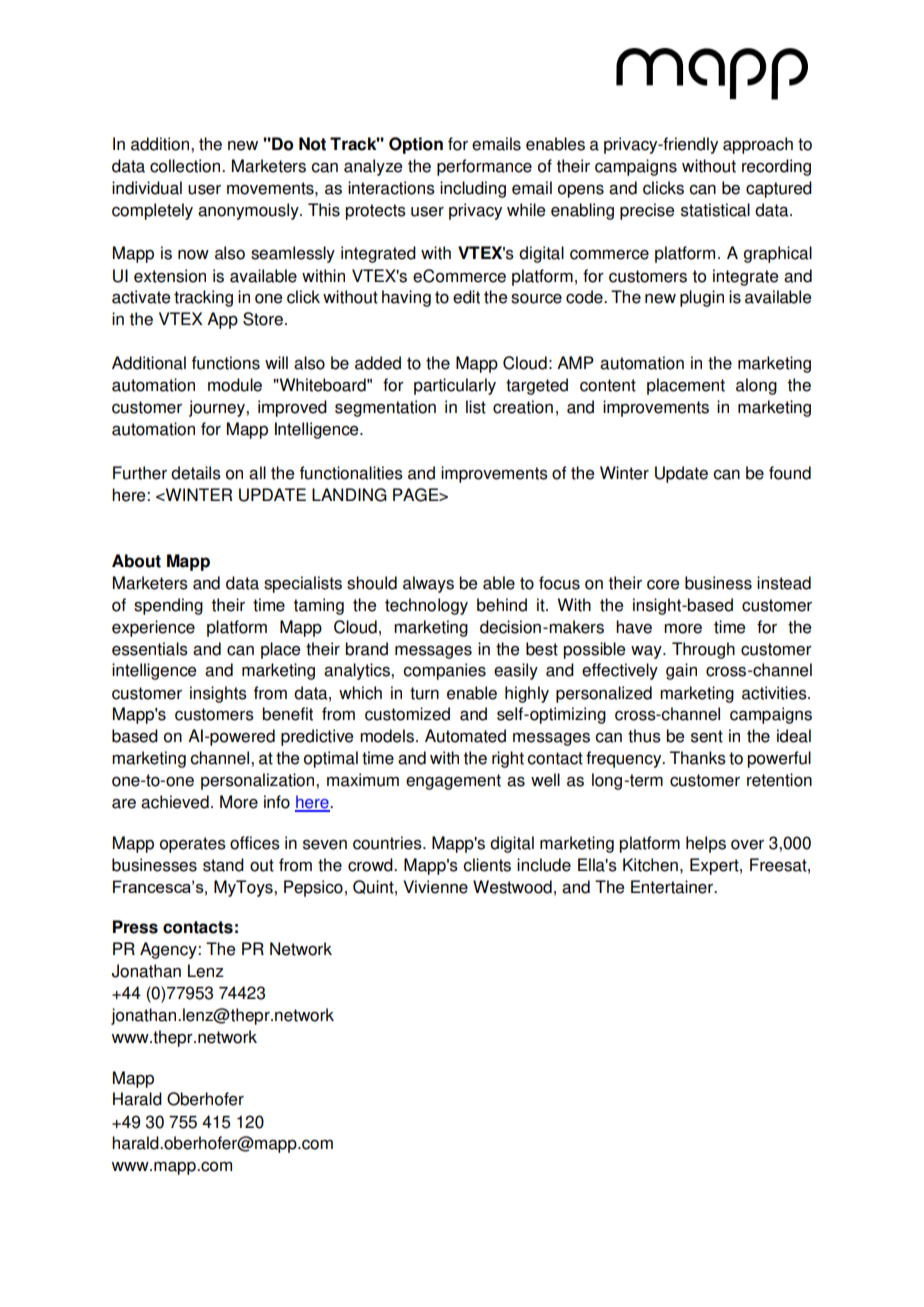  Describe the element at coordinates (435, 887) in the image. I see `Vivienne` at that location.
